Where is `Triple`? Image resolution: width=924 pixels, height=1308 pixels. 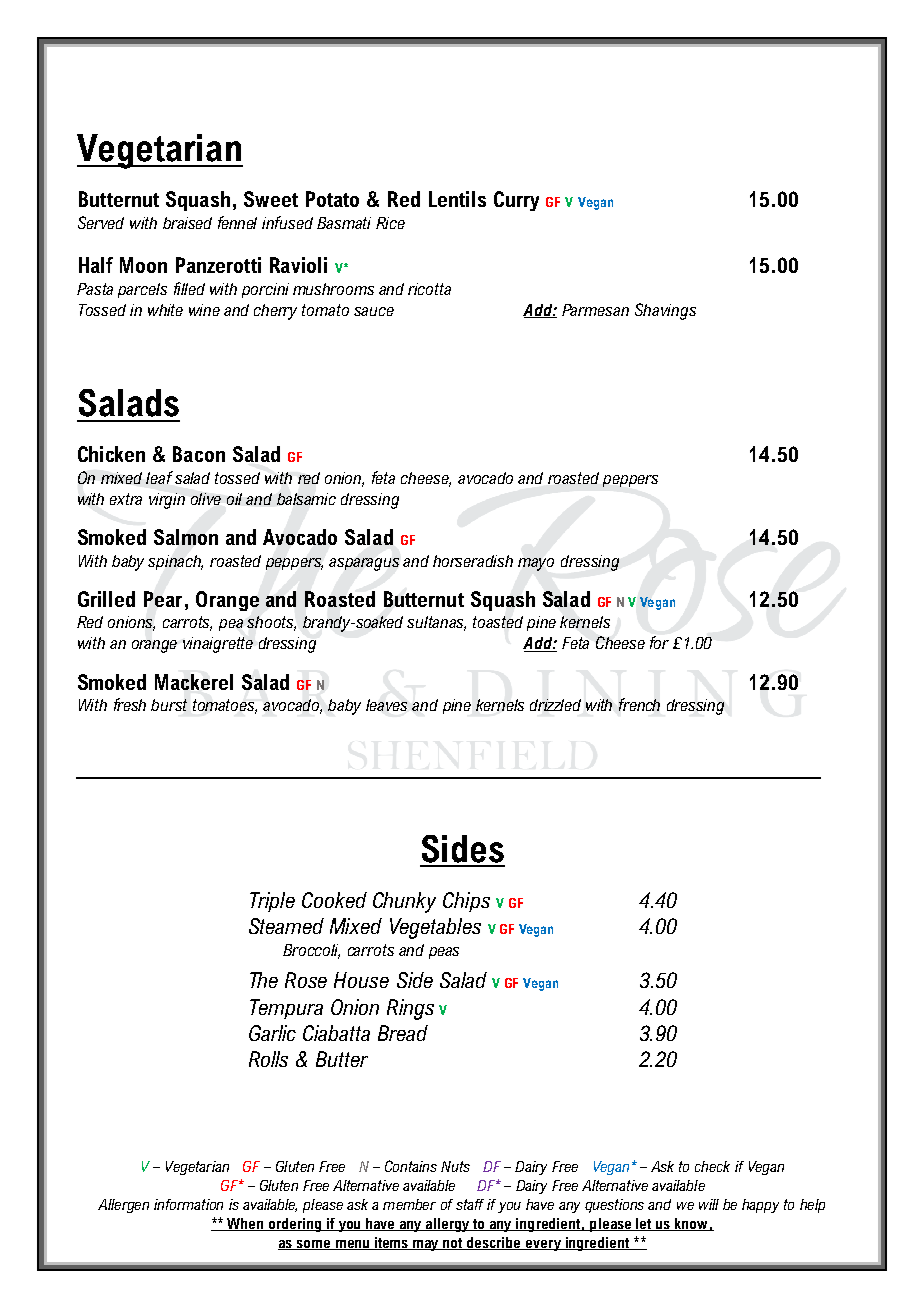
Triple is located at coordinates (272, 902).
